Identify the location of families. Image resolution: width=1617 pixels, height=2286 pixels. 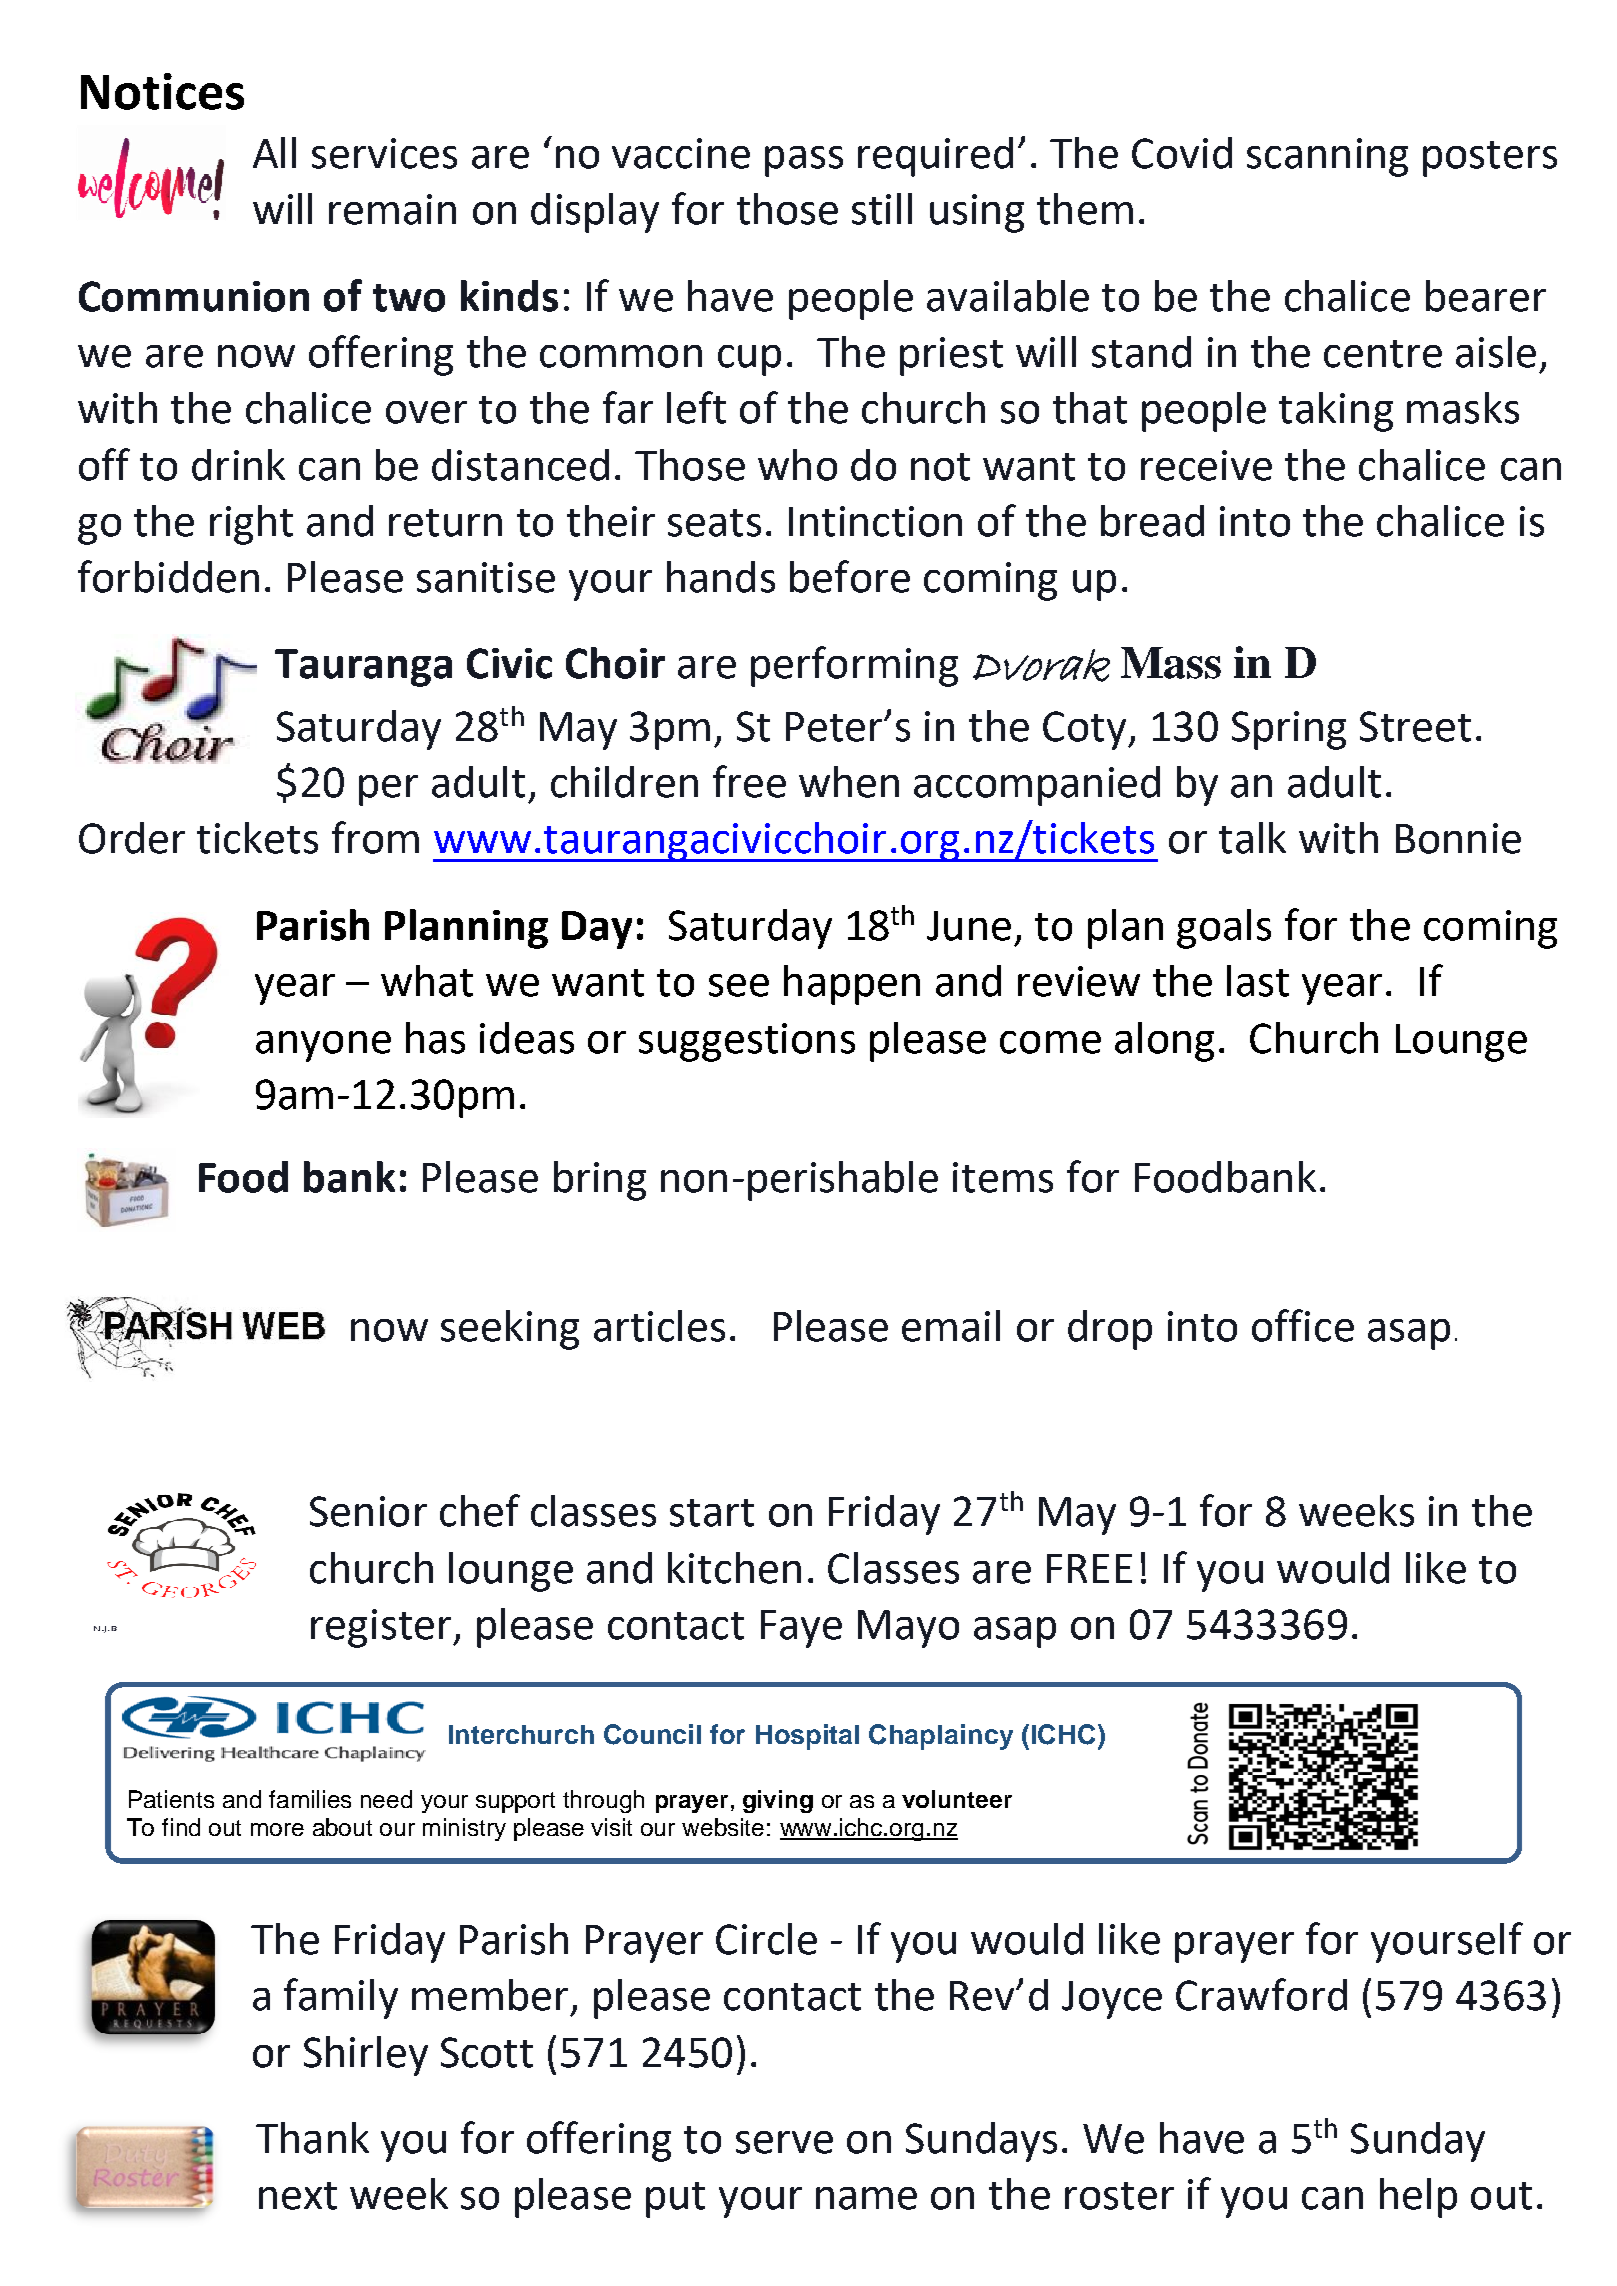
(310, 1799).
